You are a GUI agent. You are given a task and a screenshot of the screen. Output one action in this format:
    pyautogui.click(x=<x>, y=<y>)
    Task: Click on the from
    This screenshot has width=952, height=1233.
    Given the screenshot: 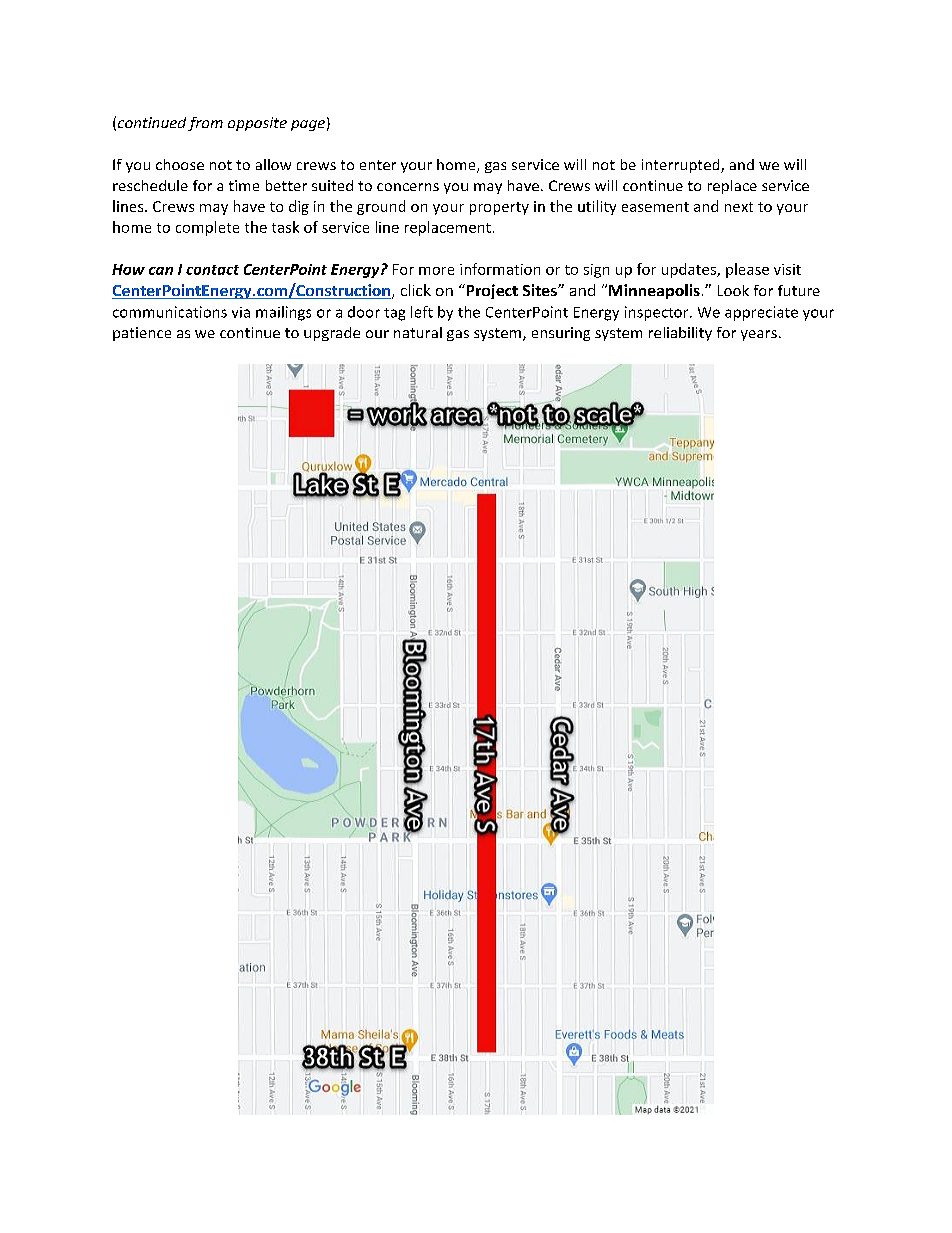 What is the action you would take?
    pyautogui.click(x=205, y=124)
